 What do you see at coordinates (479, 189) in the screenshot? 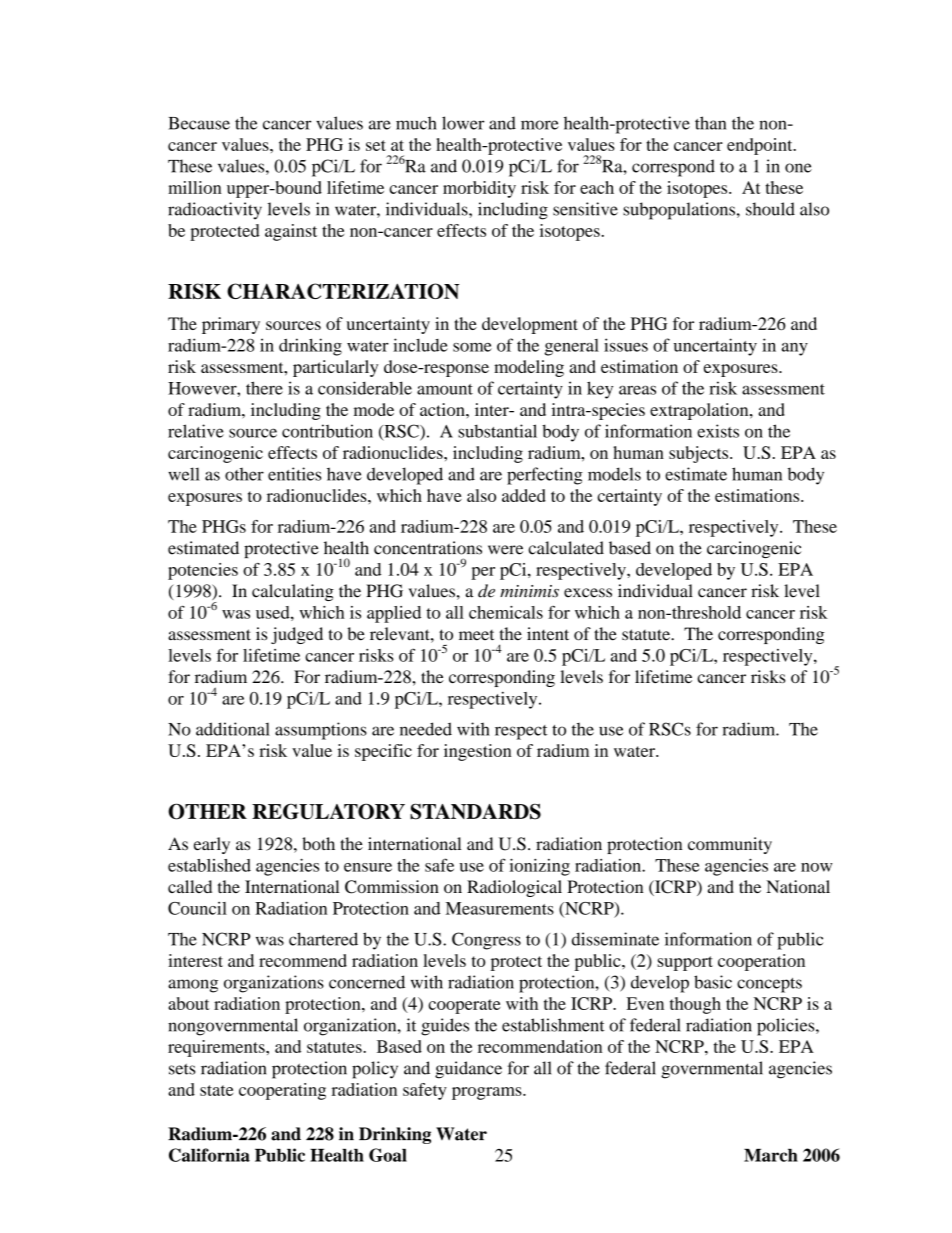
I see `morbidity` at bounding box center [479, 189].
